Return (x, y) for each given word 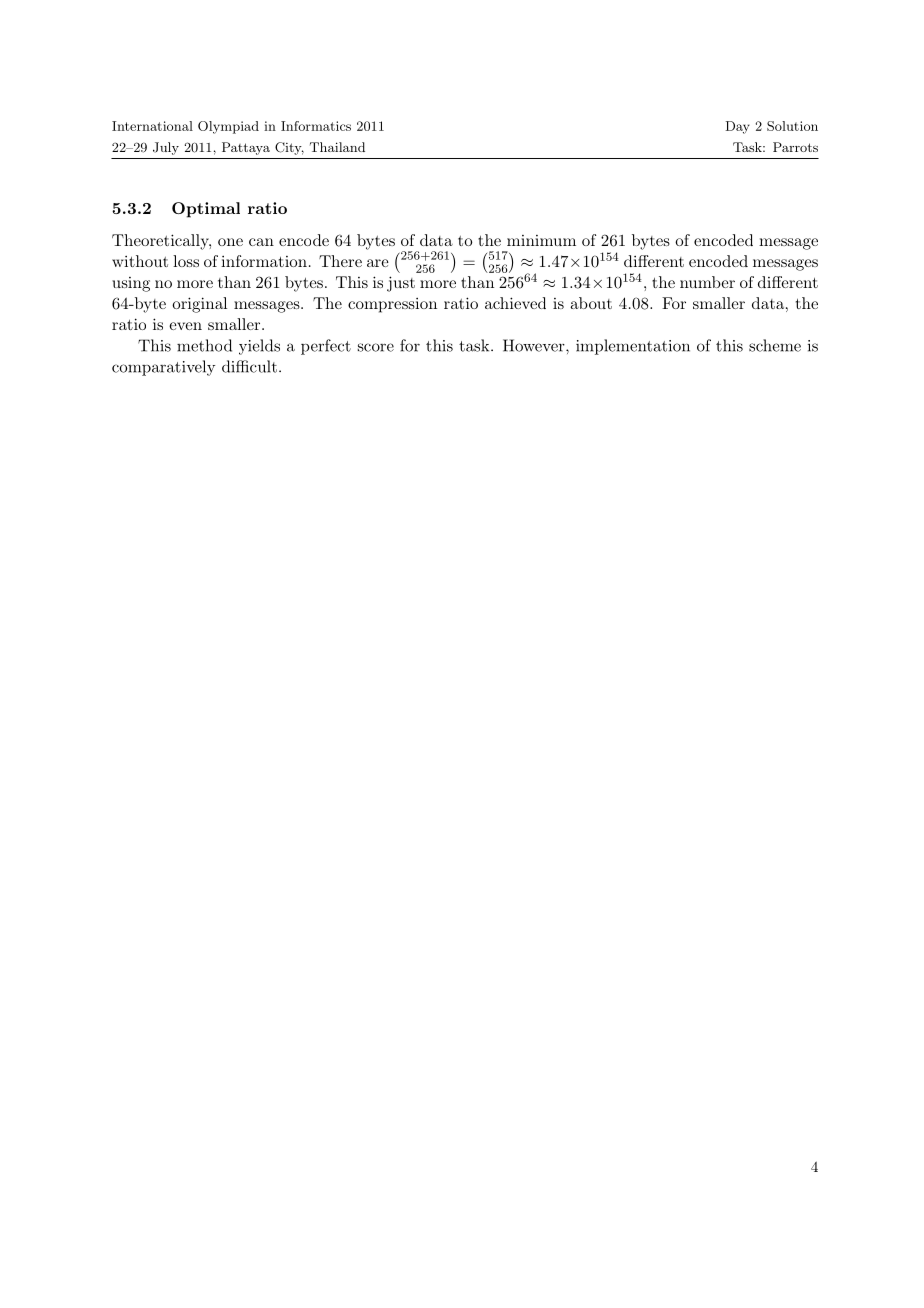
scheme (775, 345)
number (707, 282)
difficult (249, 366)
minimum (541, 240)
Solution (792, 126)
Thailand (337, 147)
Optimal (206, 210)
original (199, 305)
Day (737, 127)
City (289, 148)
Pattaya (246, 148)
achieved (515, 303)
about (591, 303)
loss (186, 261)
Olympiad (228, 127)
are (378, 263)
